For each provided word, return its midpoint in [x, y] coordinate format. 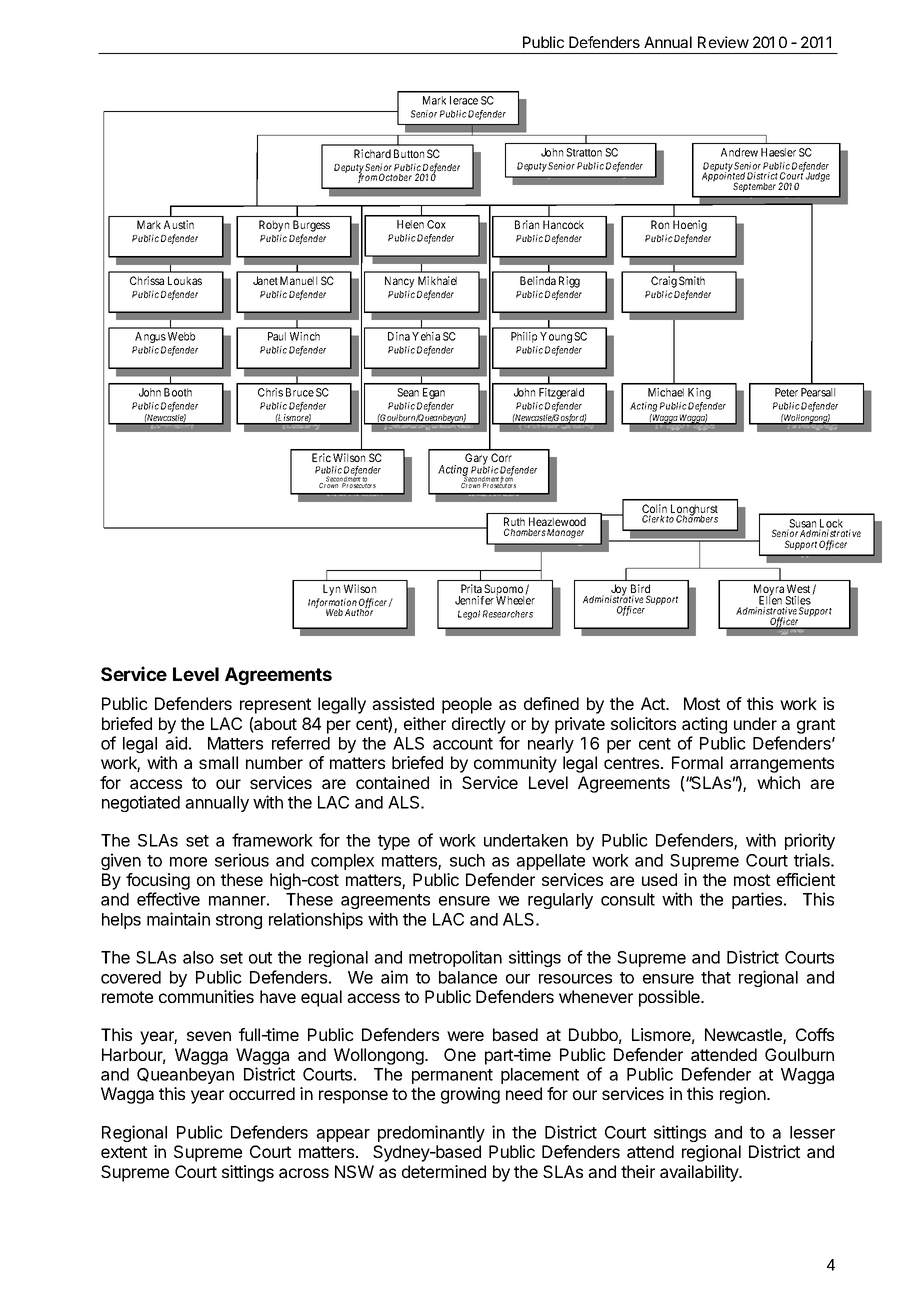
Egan [434, 393]
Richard [372, 153]
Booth [178, 392]
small [218, 762]
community [515, 764]
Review [723, 42]
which [778, 782]
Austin [179, 224]
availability [700, 1173]
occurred [262, 1093]
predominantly [431, 1133]
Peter [786, 392]
